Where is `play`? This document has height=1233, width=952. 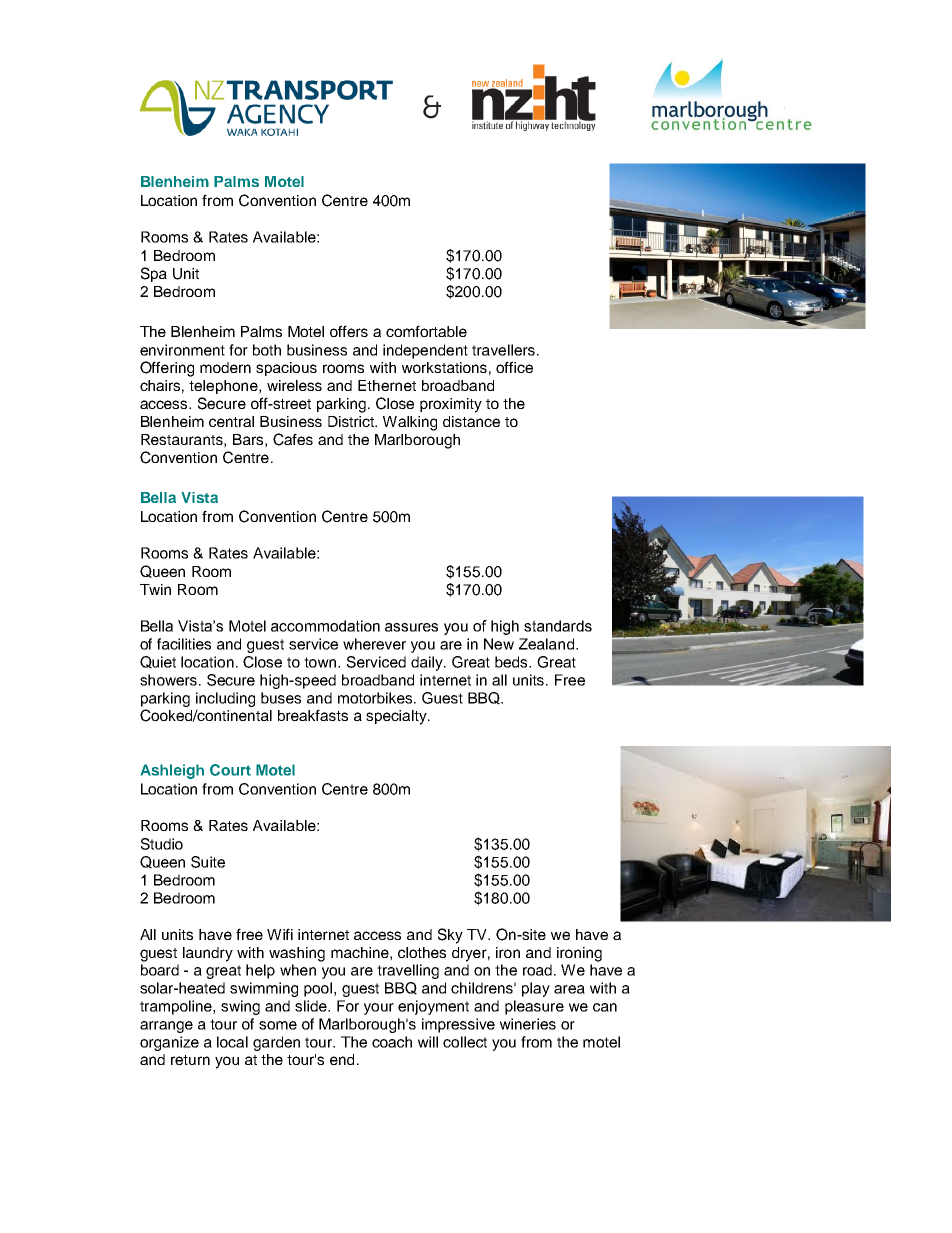
play is located at coordinates (536, 989).
